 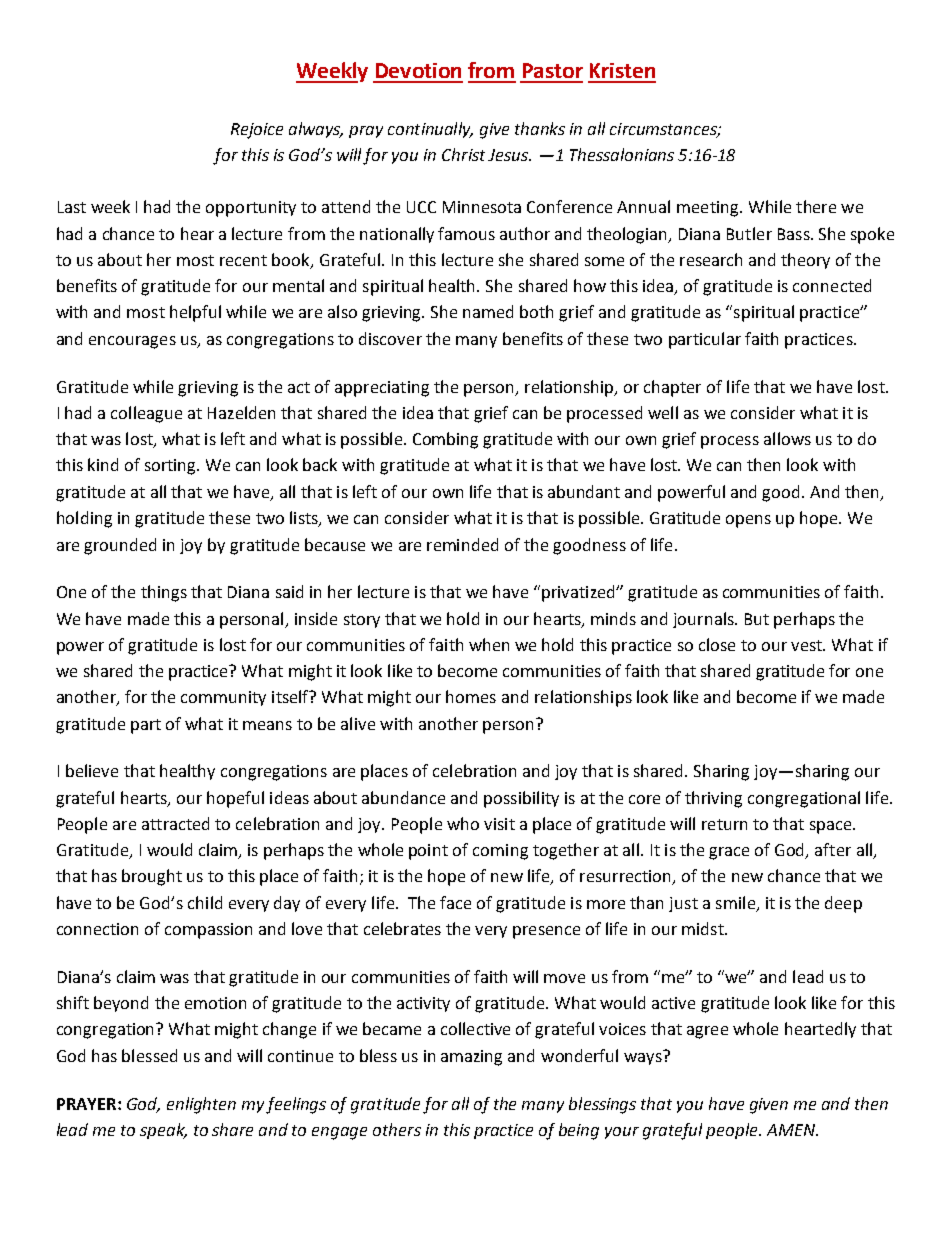 I want to click on homes, so click(x=471, y=696).
